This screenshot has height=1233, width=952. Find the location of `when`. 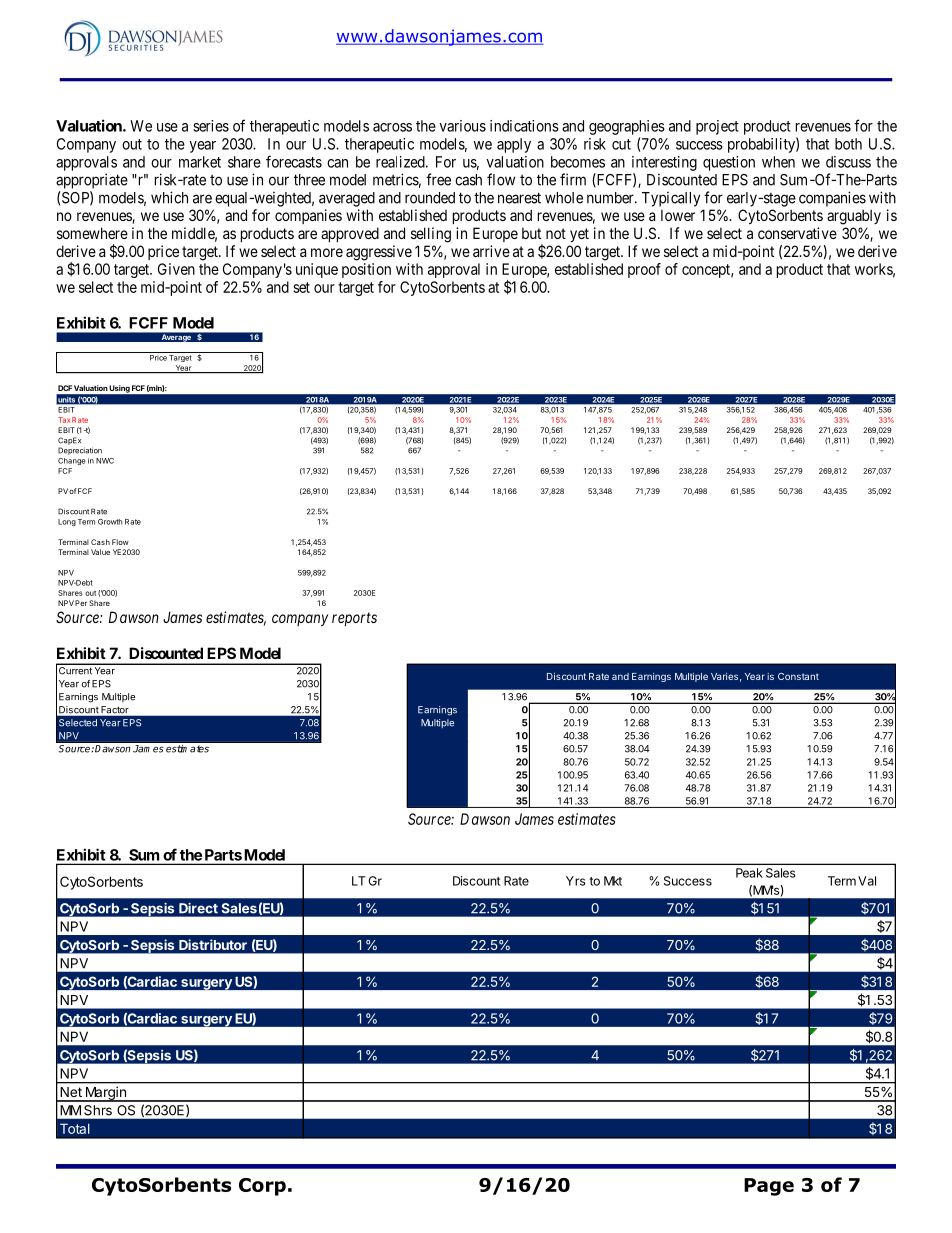

when is located at coordinates (778, 162).
